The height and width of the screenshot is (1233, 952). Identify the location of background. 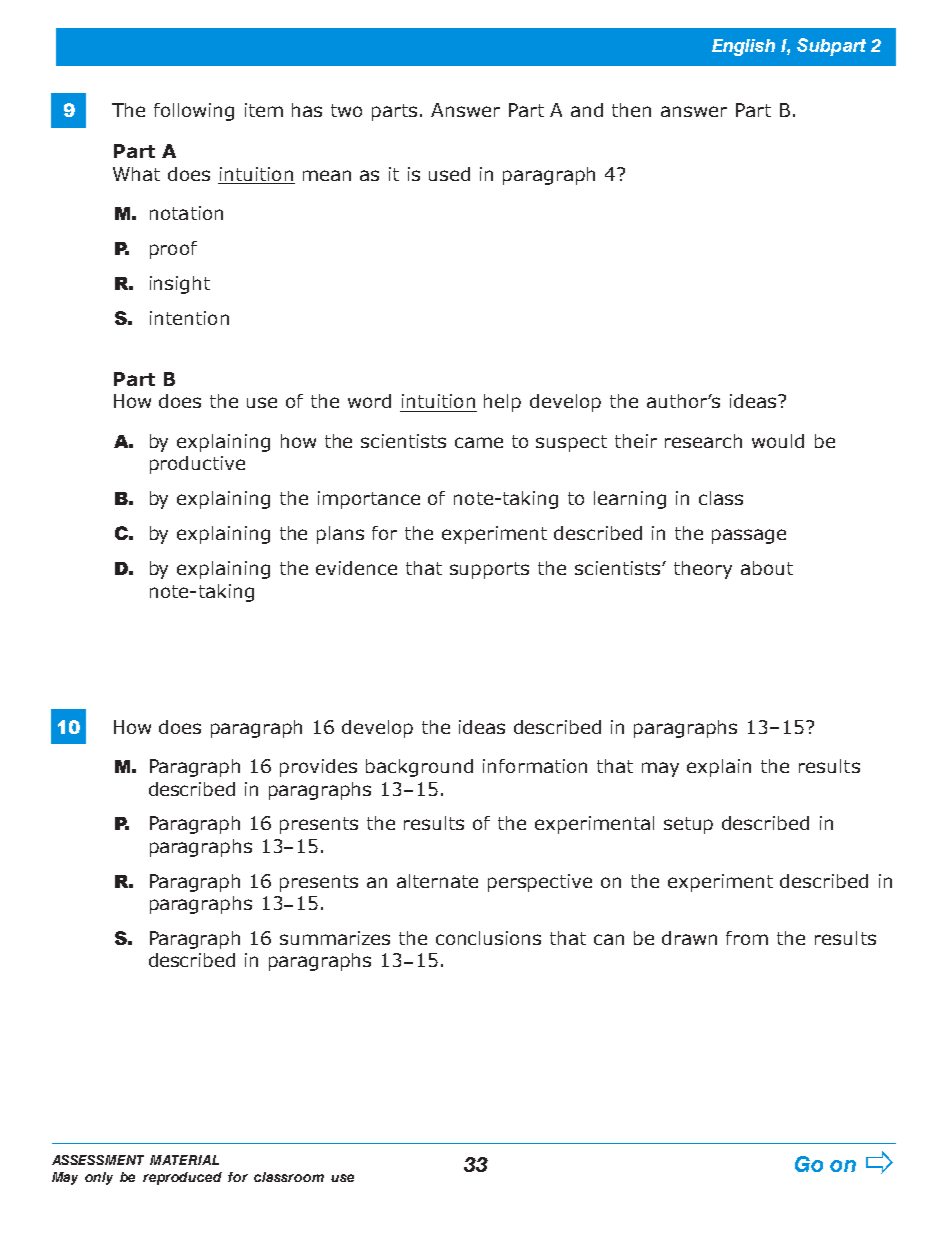
(419, 768).
